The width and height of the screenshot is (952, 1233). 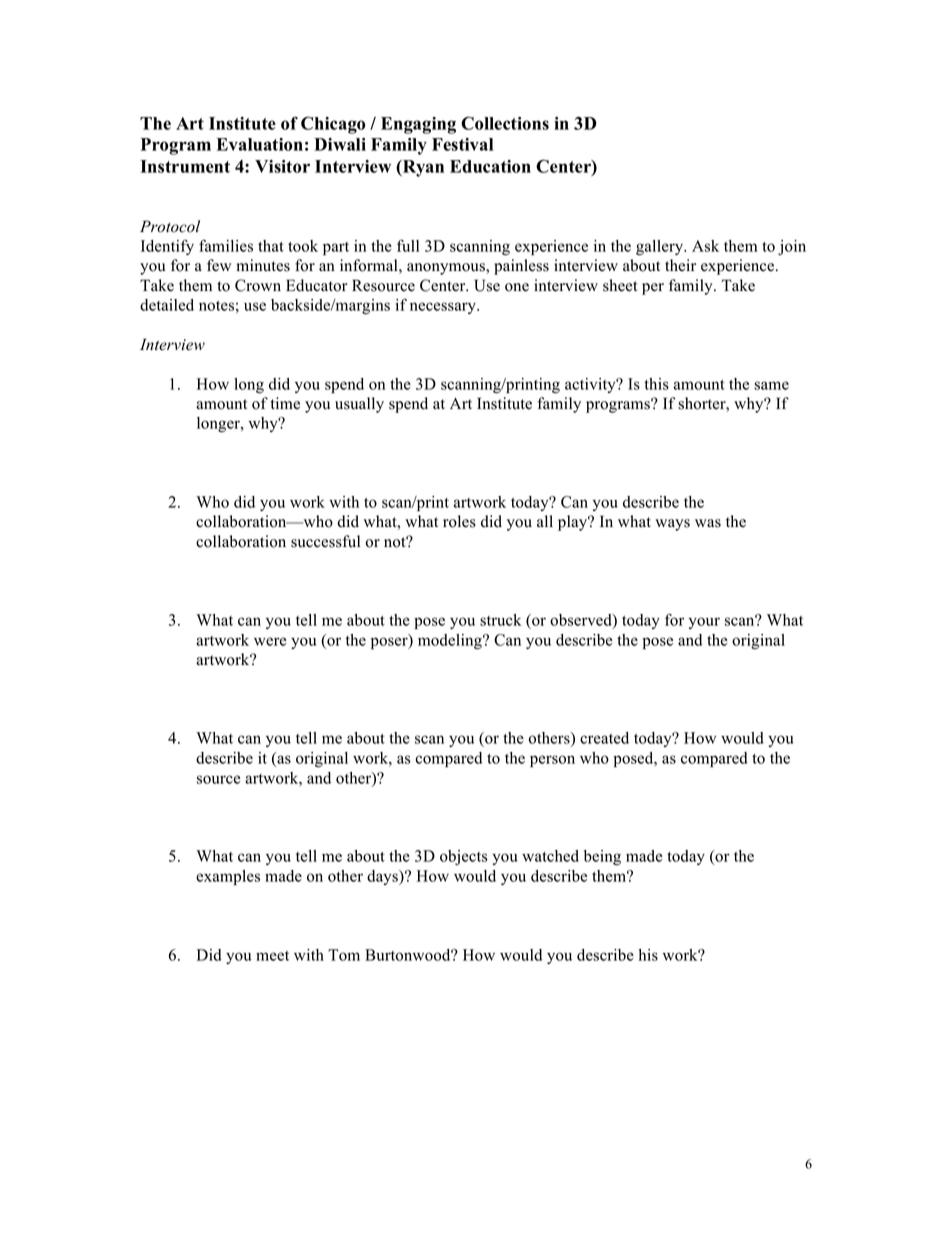 What do you see at coordinates (272, 956) in the screenshot?
I see `meet` at bounding box center [272, 956].
